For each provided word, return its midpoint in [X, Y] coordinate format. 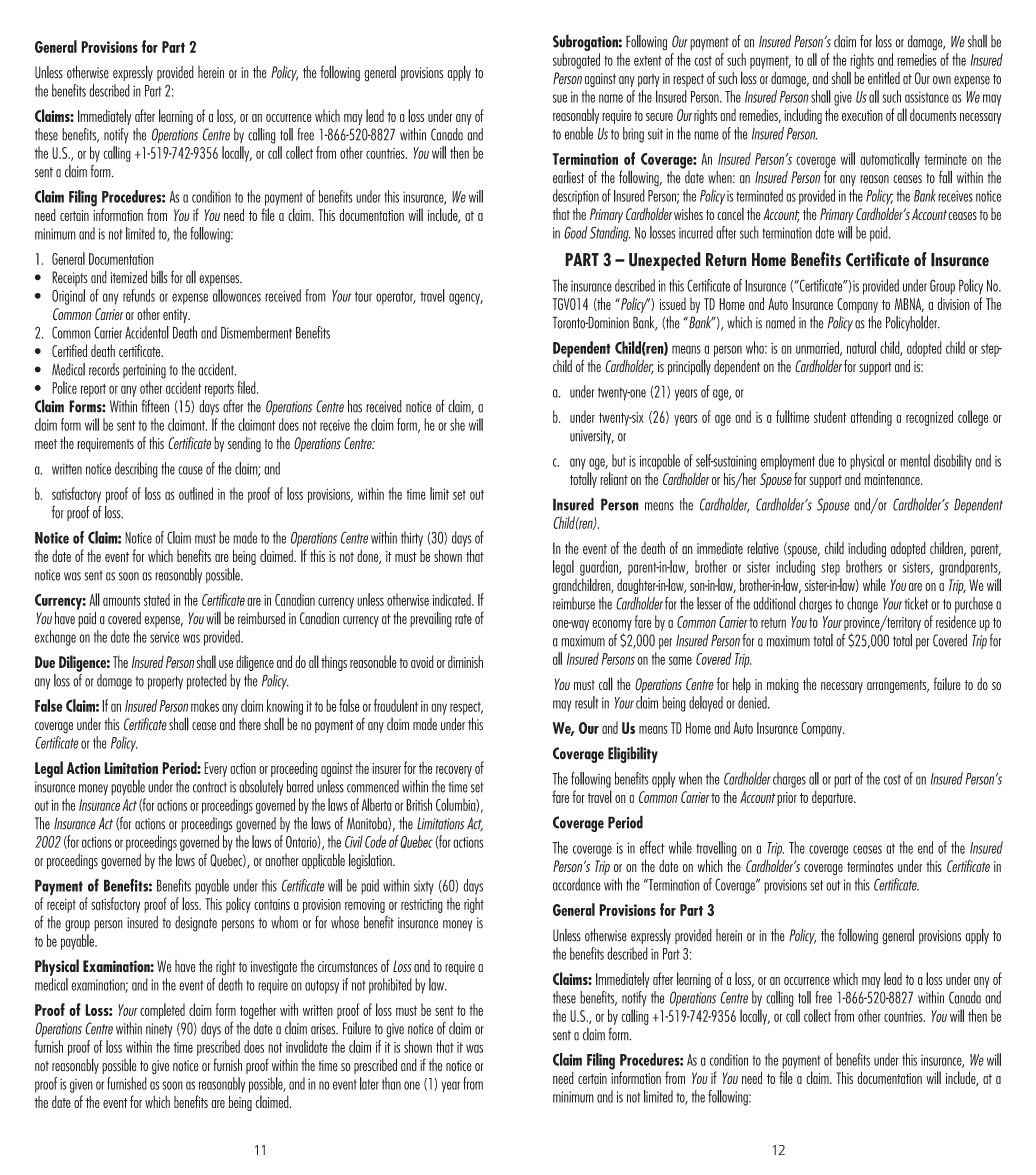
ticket [916, 603]
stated [157, 599]
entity [176, 316]
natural [861, 347]
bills [159, 277]
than [391, 1083]
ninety [159, 1030]
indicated [452, 599]
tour [363, 296]
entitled [884, 78]
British [419, 804]
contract [210, 787]
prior [787, 799]
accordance [577, 884]
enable [578, 133]
